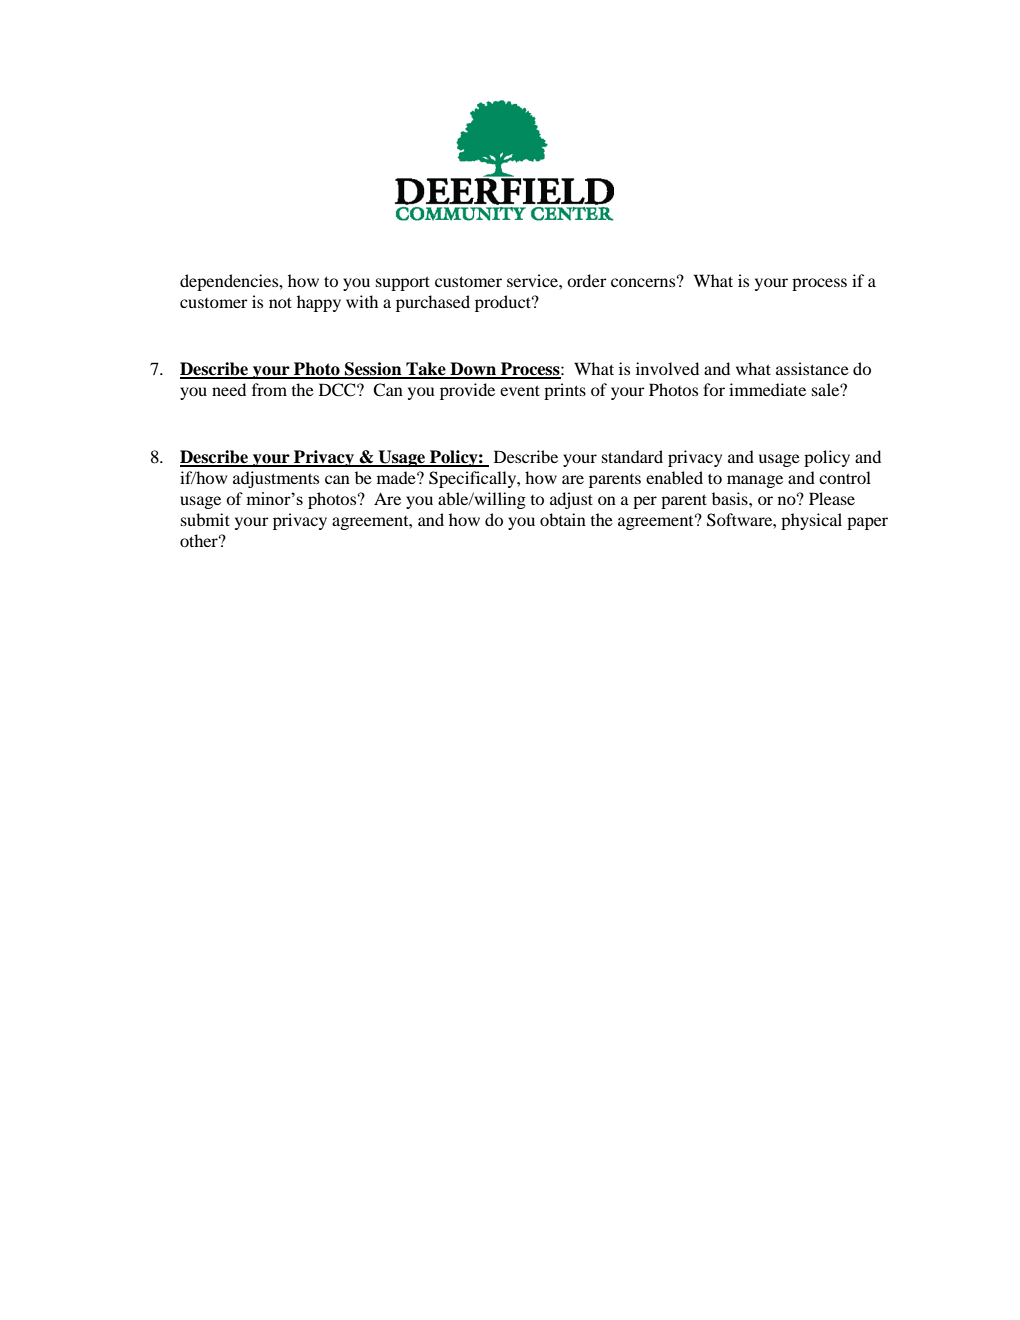 This screenshot has width=1020, height=1320. I want to click on purchased, so click(433, 303).
